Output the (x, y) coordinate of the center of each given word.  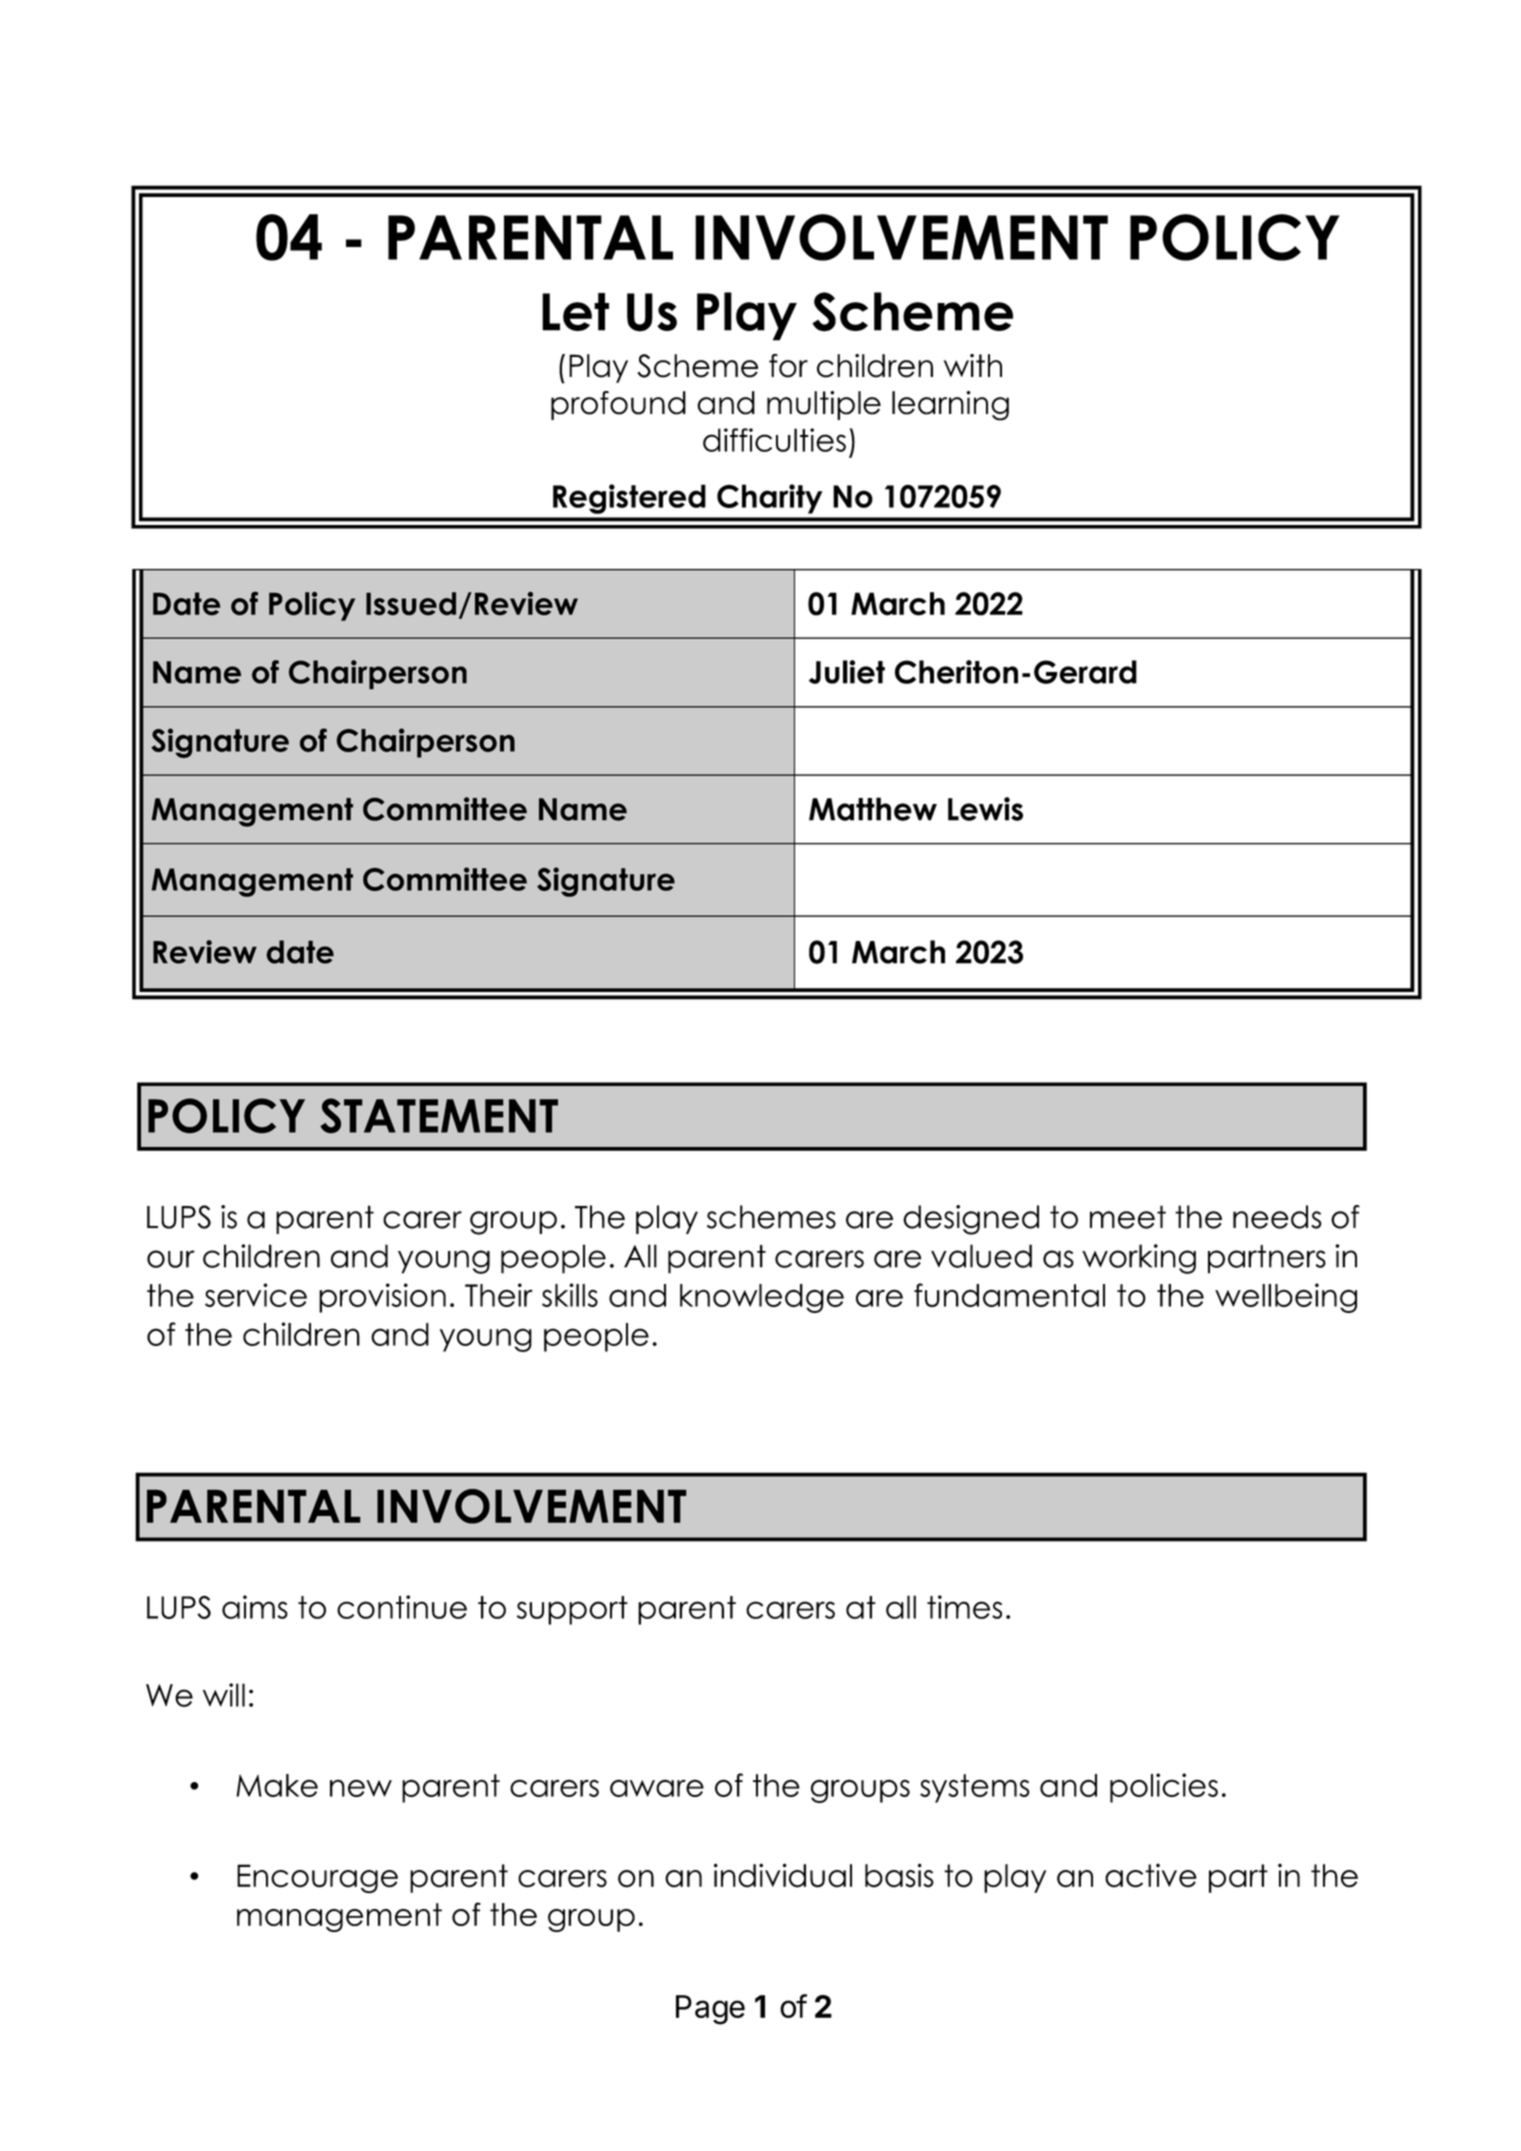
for (788, 366)
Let (575, 312)
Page (710, 2010)
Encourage (317, 1878)
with (973, 365)
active (1151, 1875)
